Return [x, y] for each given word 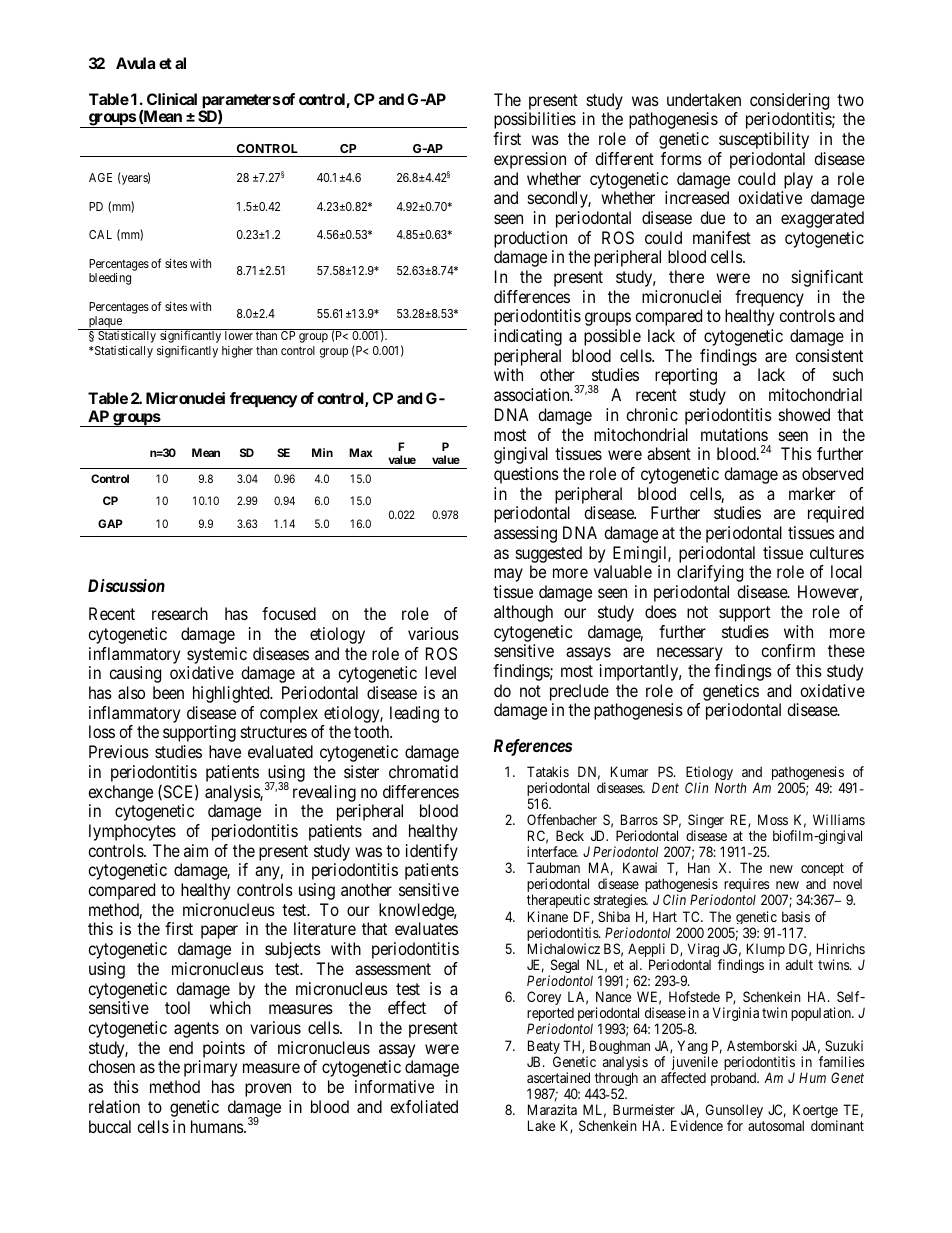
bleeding [110, 279]
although [523, 613]
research [180, 613]
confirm [788, 650]
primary [210, 1068]
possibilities [535, 120]
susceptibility [764, 140]
